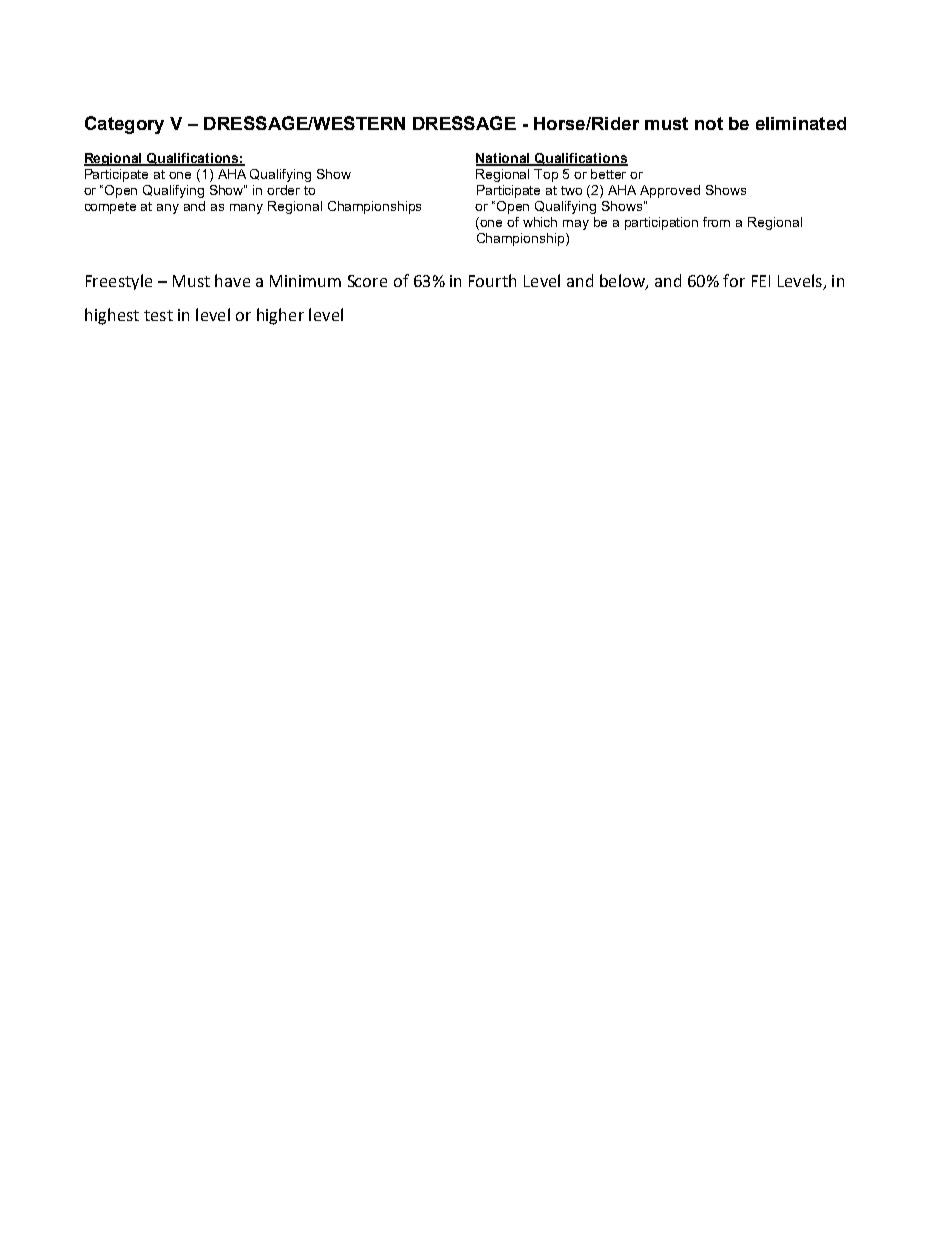 The image size is (952, 1233). What do you see at coordinates (283, 190) in the page?
I see `order` at bounding box center [283, 190].
